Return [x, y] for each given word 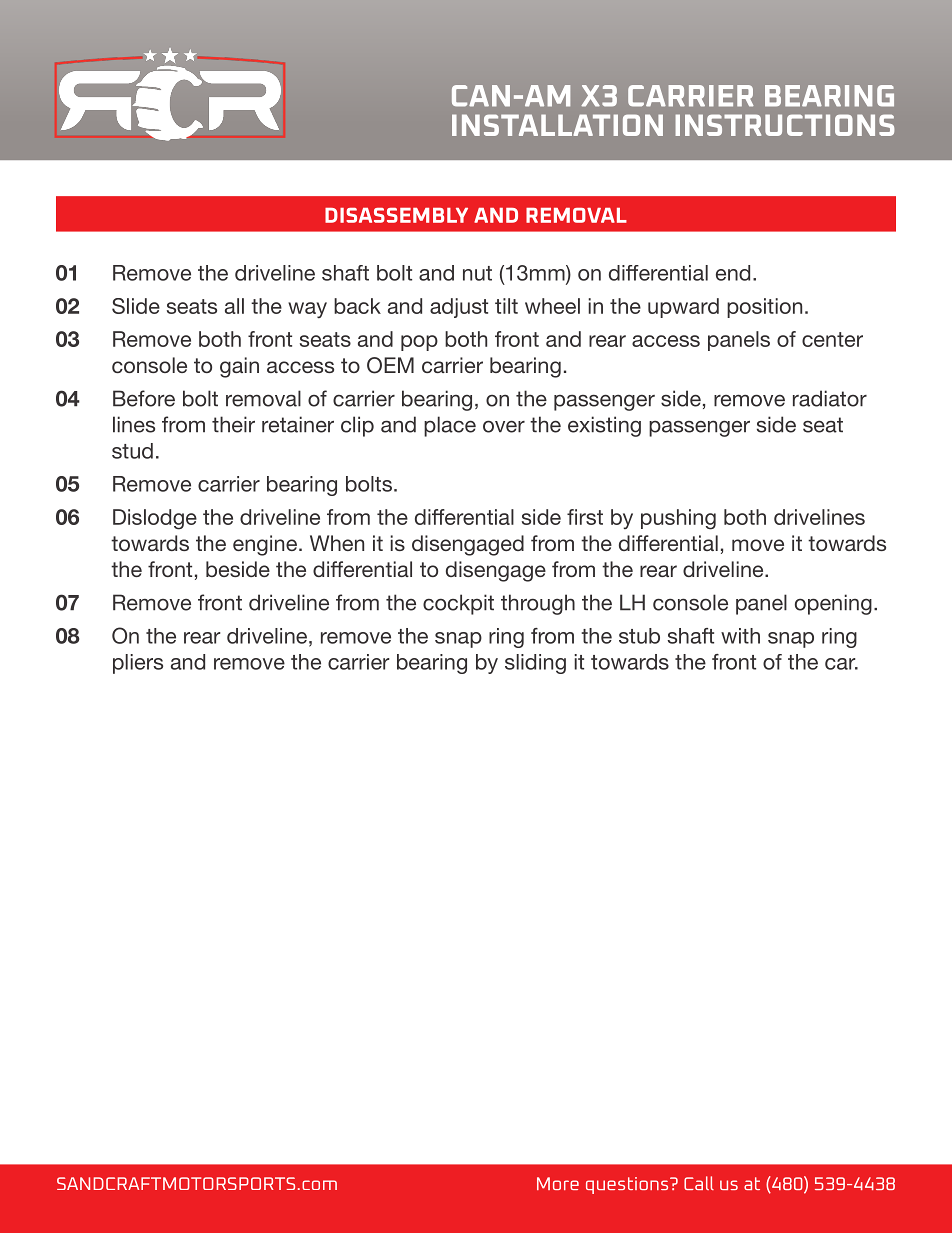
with [740, 636]
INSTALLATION [557, 125]
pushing [678, 519]
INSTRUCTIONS [784, 125]
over [504, 426]
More [558, 1183]
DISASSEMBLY [396, 215]
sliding [535, 664]
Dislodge [155, 519]
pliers [138, 664]
